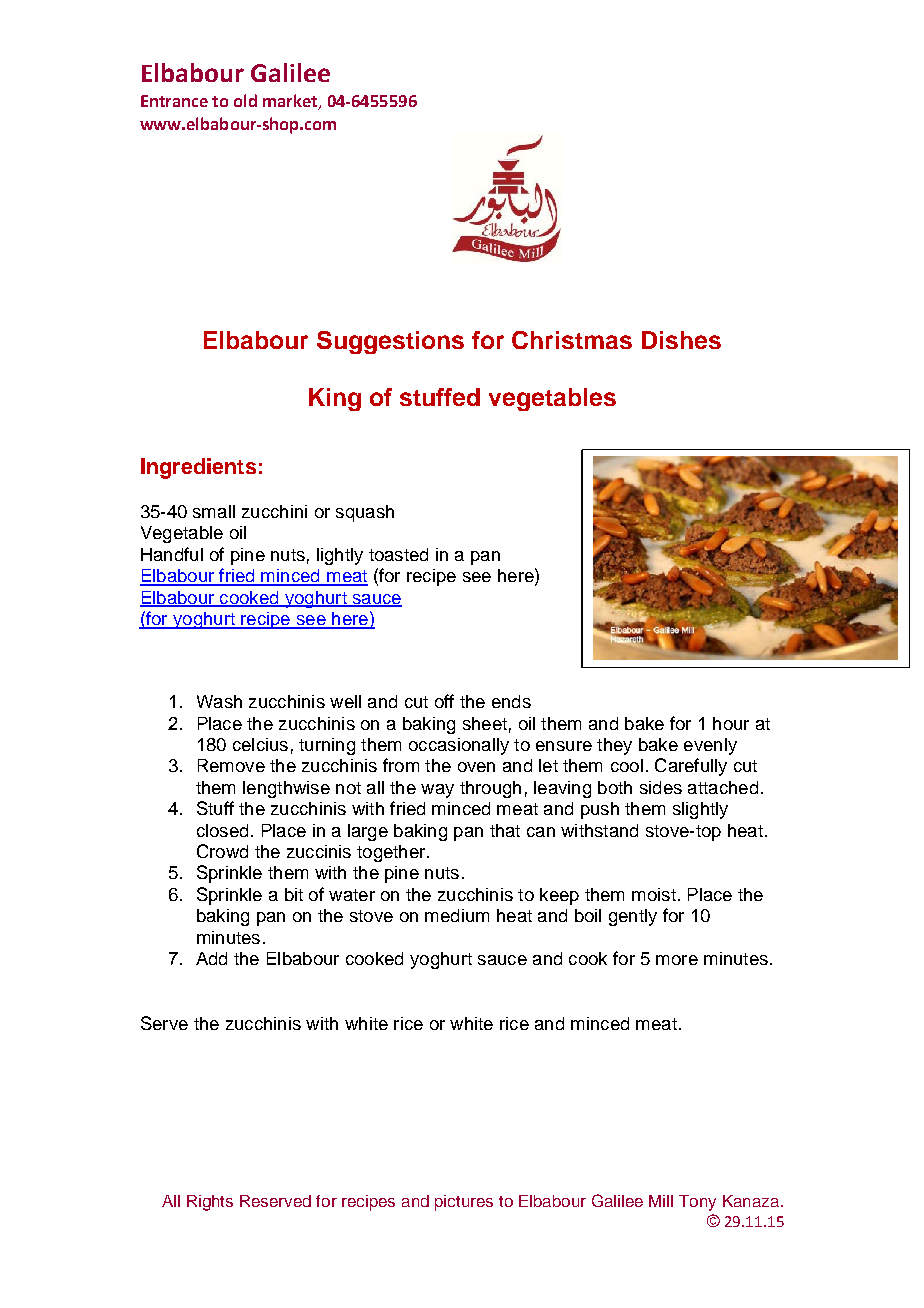  What do you see at coordinates (444, 701) in the screenshot?
I see `off` at bounding box center [444, 701].
